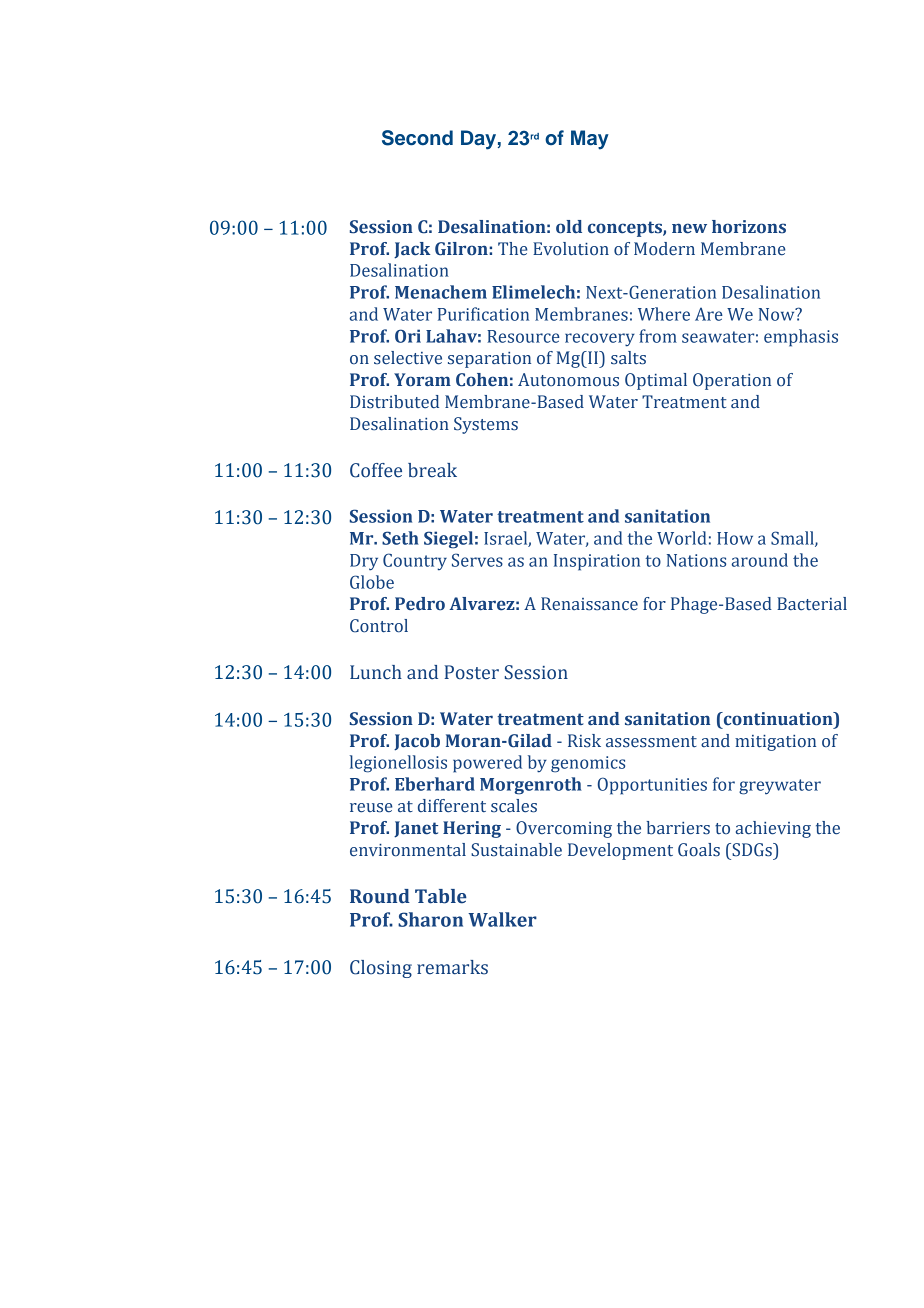 This screenshot has height=1308, width=924. I want to click on new, so click(689, 228).
